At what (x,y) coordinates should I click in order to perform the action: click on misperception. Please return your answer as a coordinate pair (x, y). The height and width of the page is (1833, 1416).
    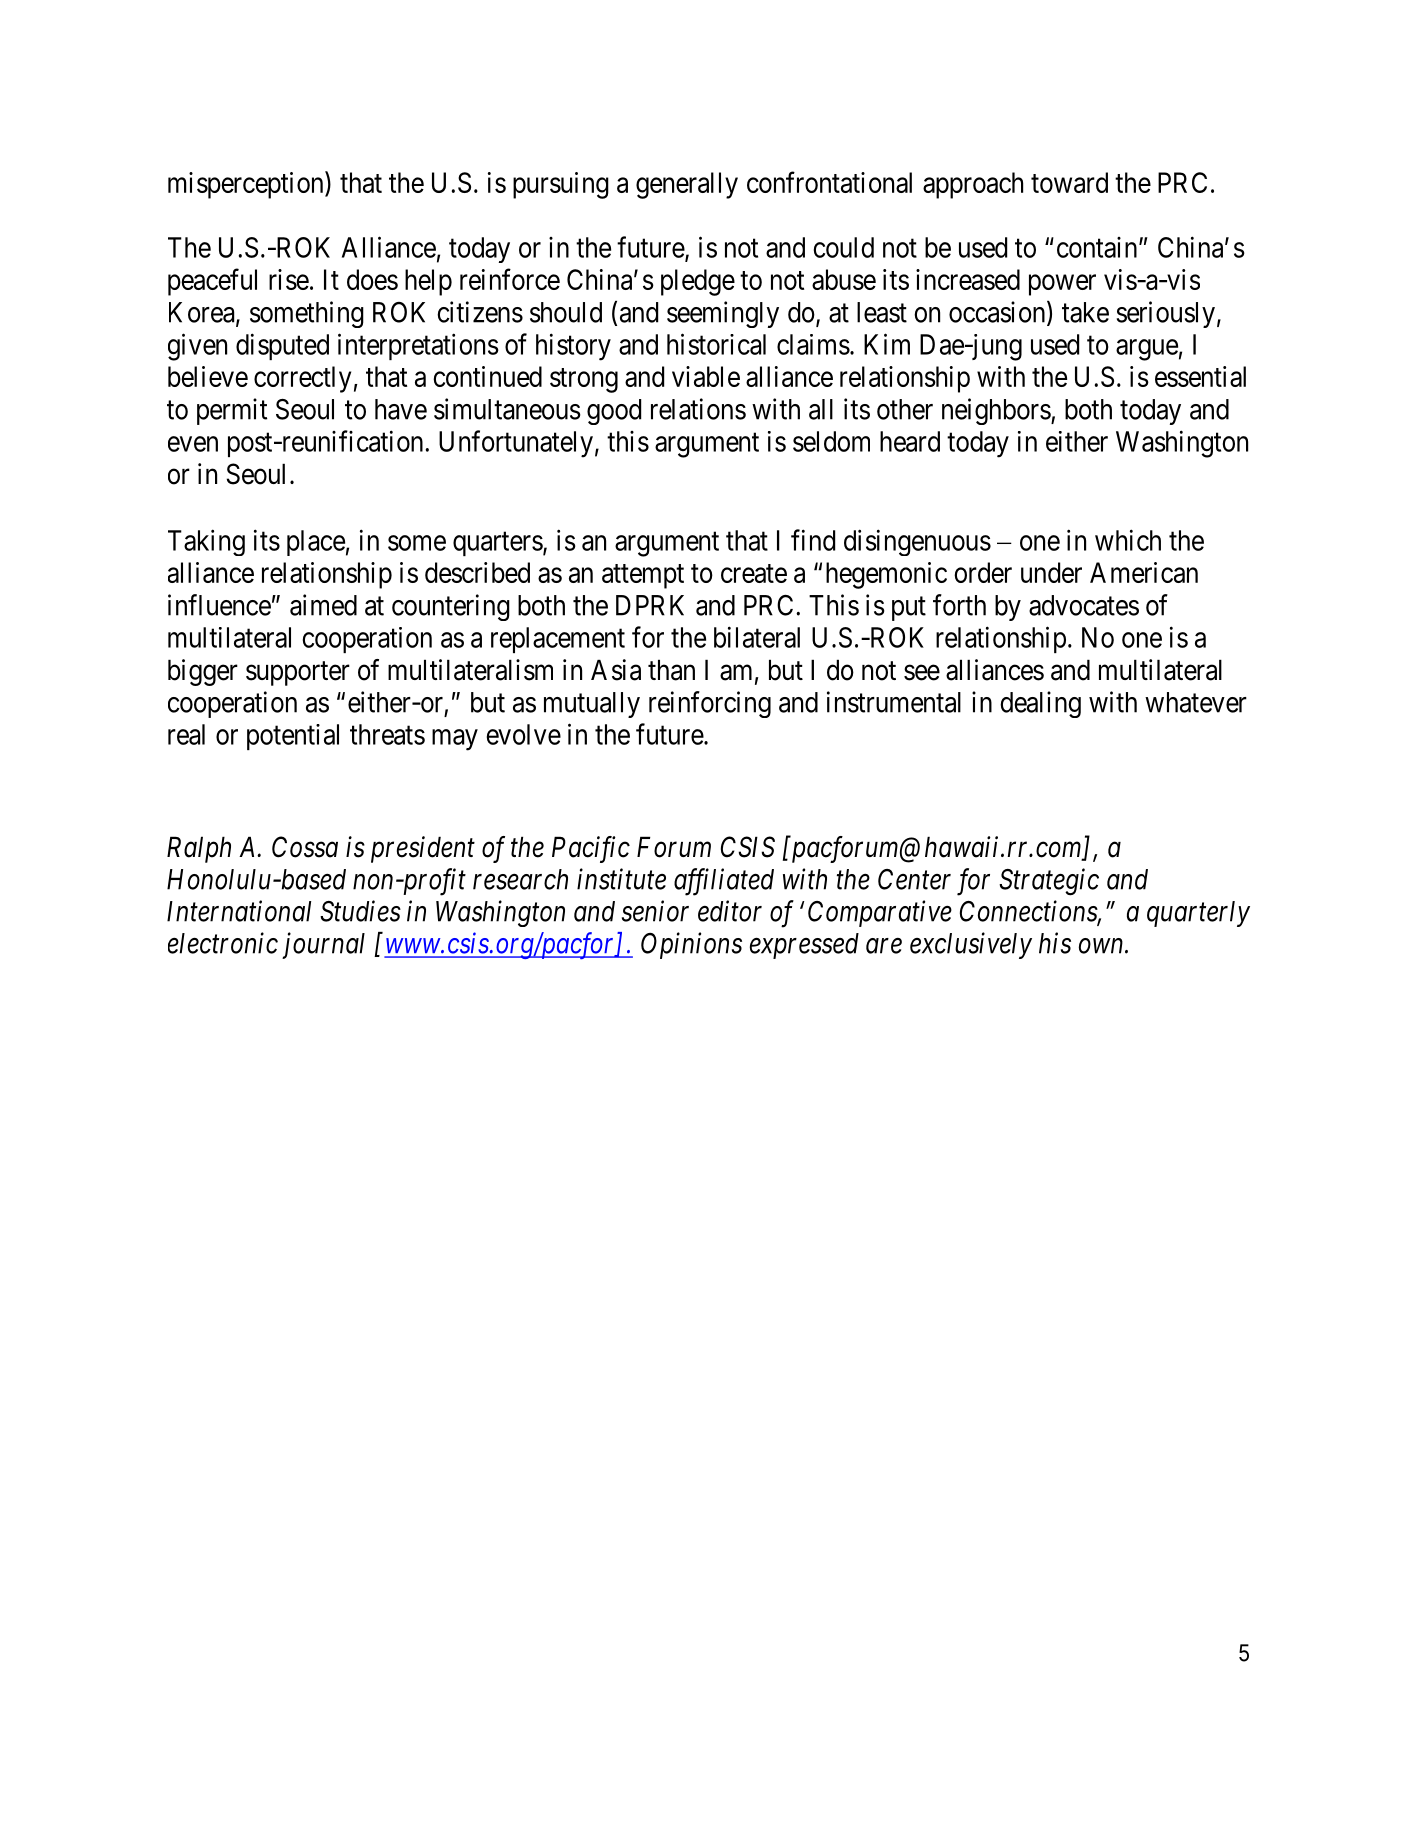
    Looking at the image, I should click on (247, 185).
